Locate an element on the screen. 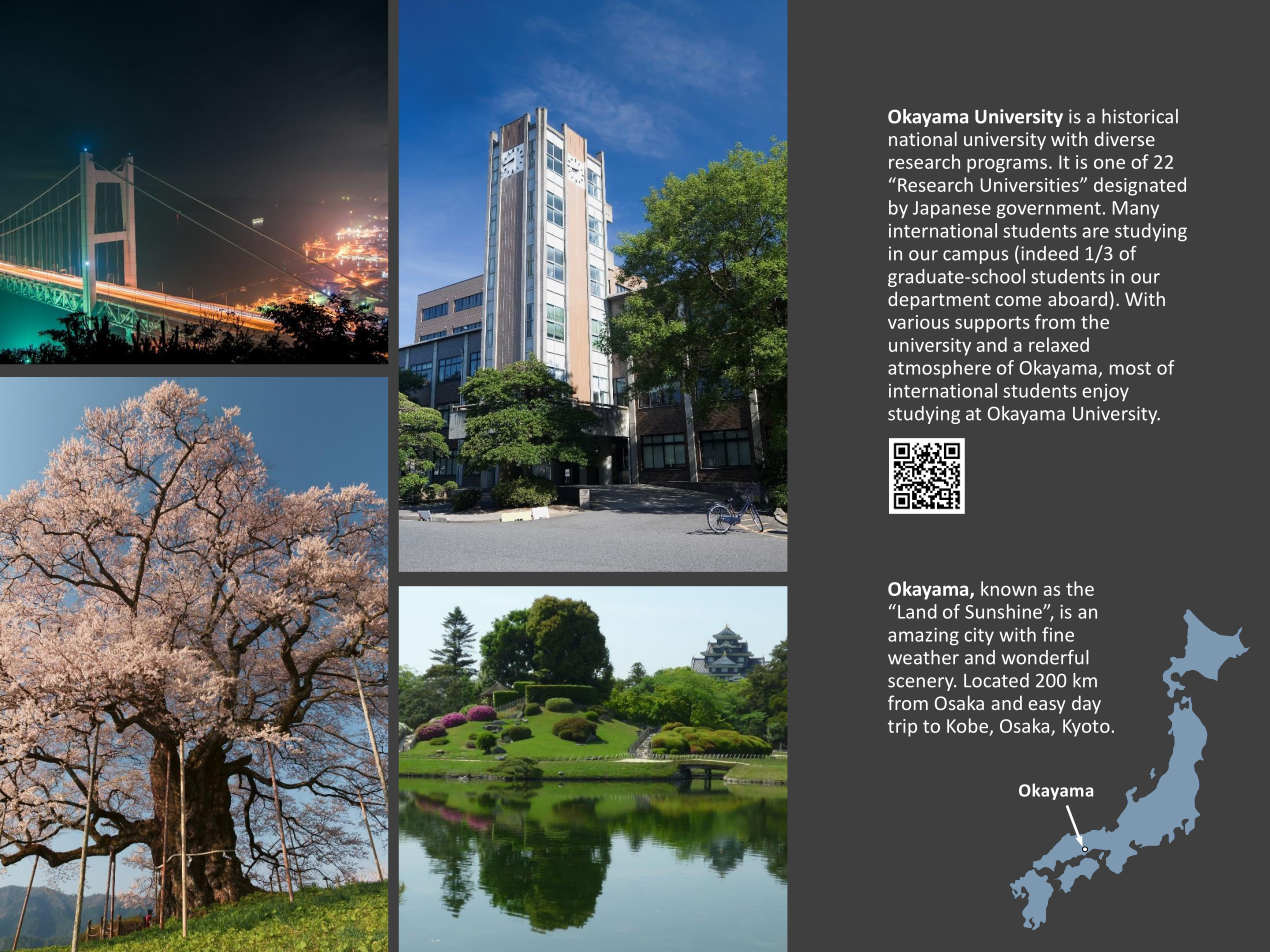 The height and width of the screenshot is (952, 1270). Japanese is located at coordinates (952, 209).
